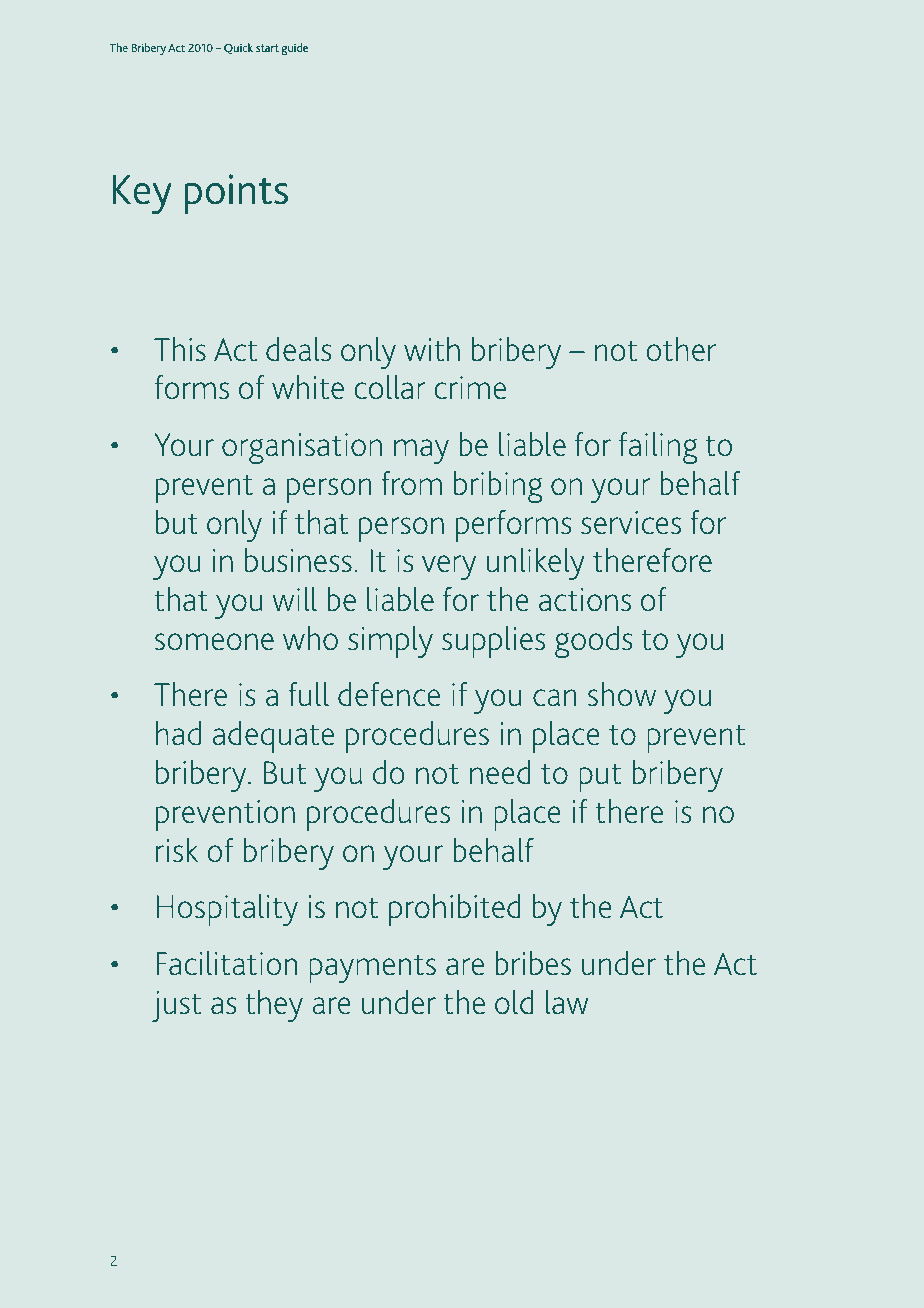 This page has height=1308, width=924. Describe the element at coordinates (294, 49) in the page. I see `guide` at that location.
